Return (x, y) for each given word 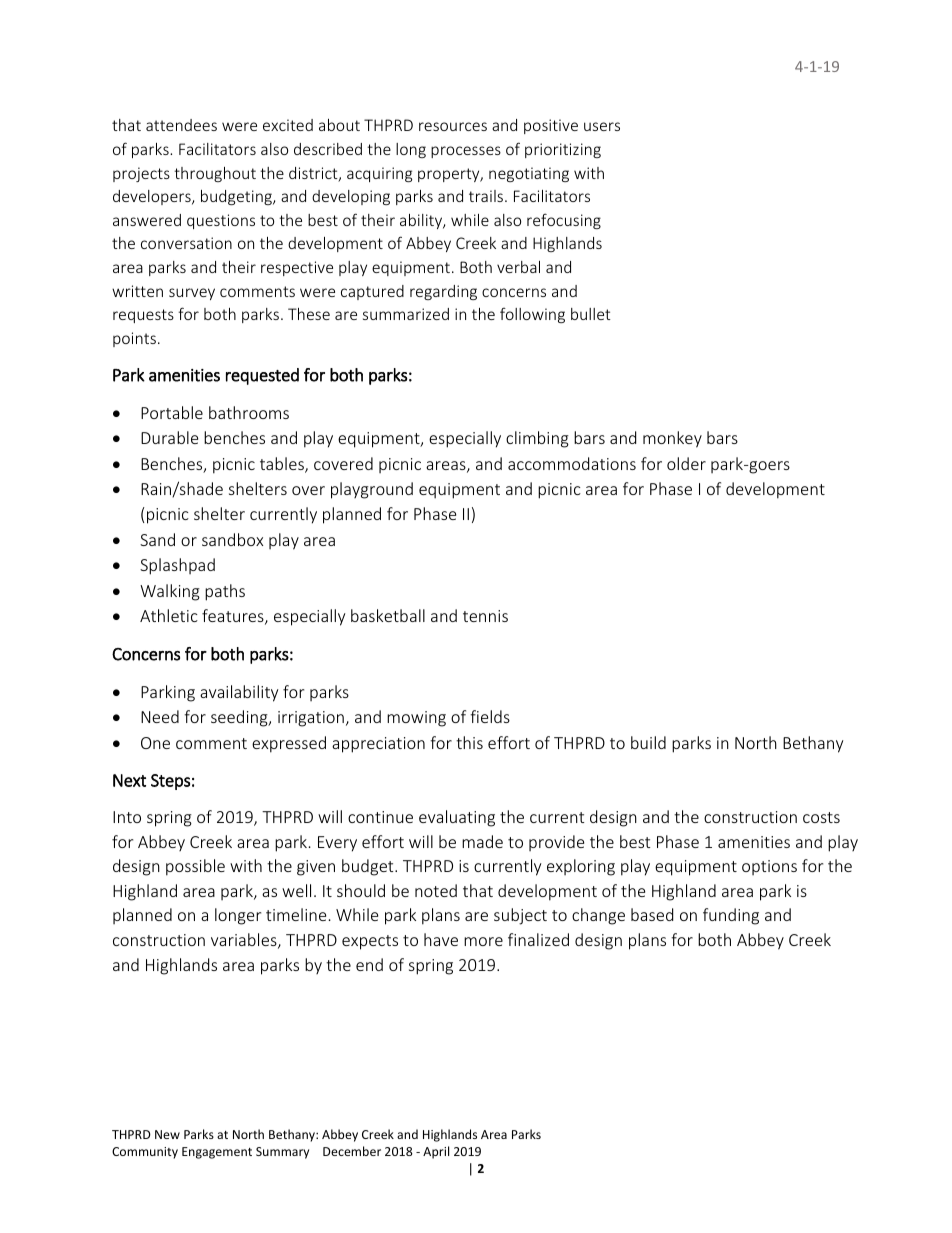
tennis (485, 616)
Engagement (217, 1153)
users (602, 126)
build (648, 742)
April (436, 1152)
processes (466, 152)
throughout (215, 174)
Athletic (169, 615)
